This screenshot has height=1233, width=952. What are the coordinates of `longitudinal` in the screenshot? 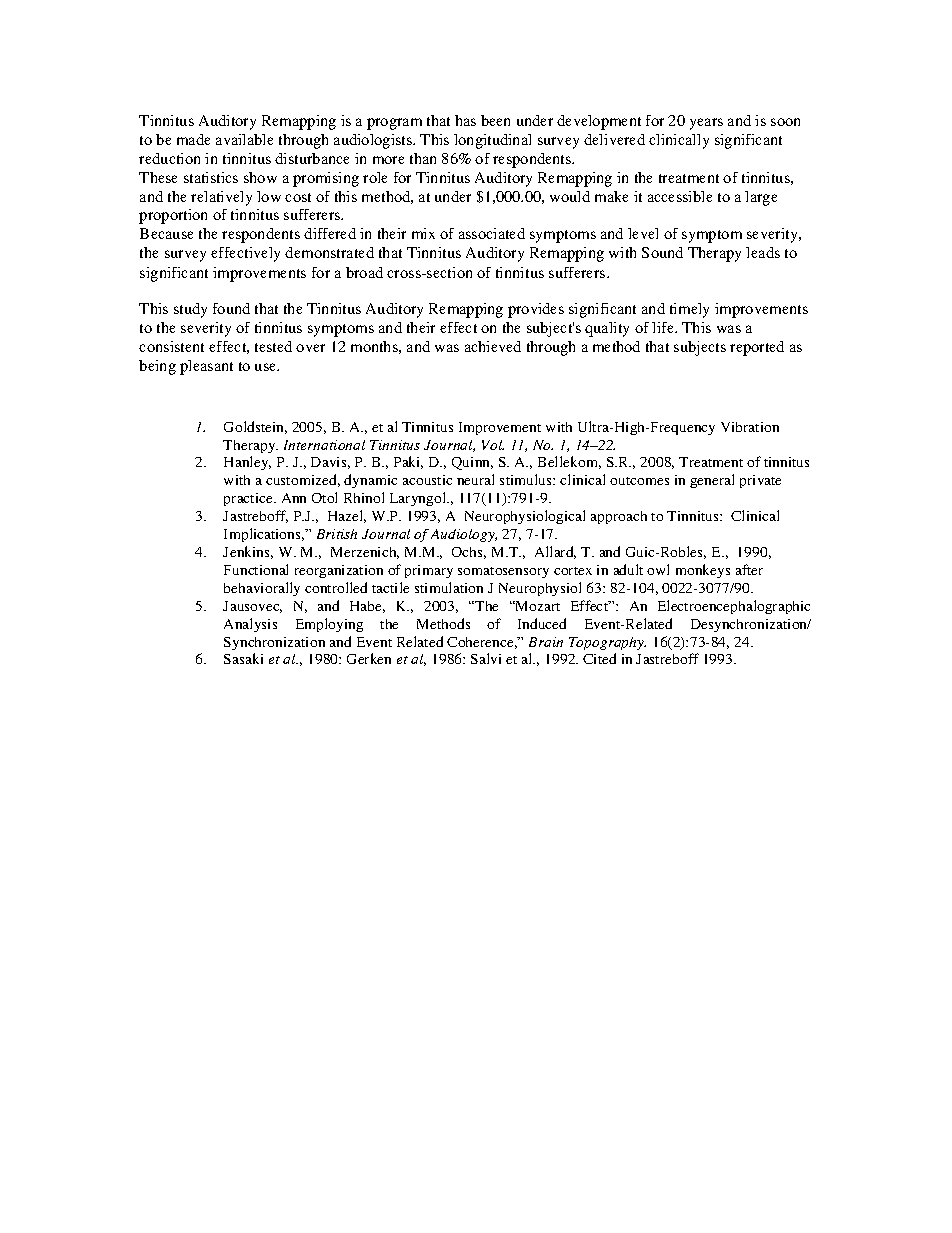 It's located at (492, 141).
